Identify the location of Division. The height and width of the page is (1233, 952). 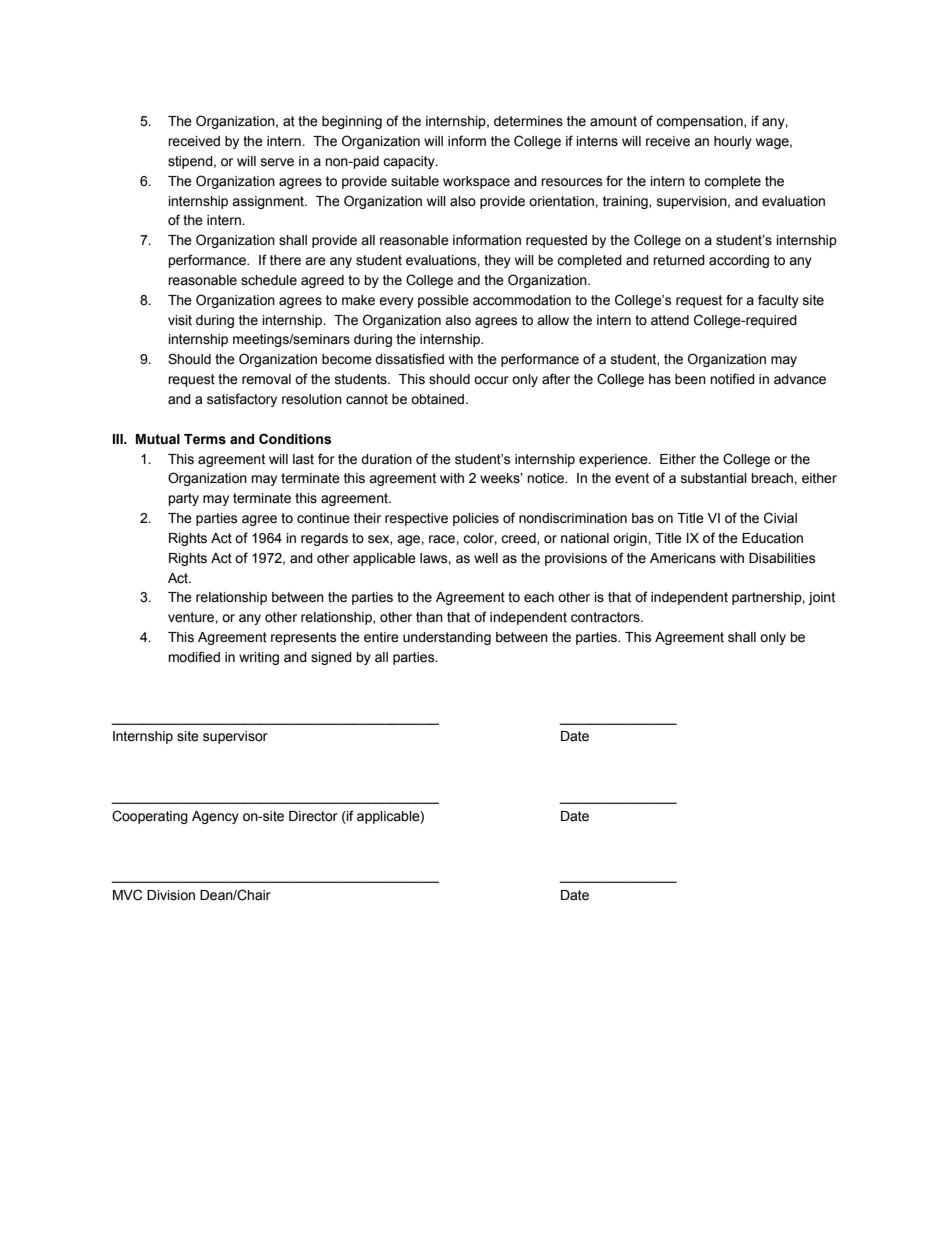
(171, 895).
